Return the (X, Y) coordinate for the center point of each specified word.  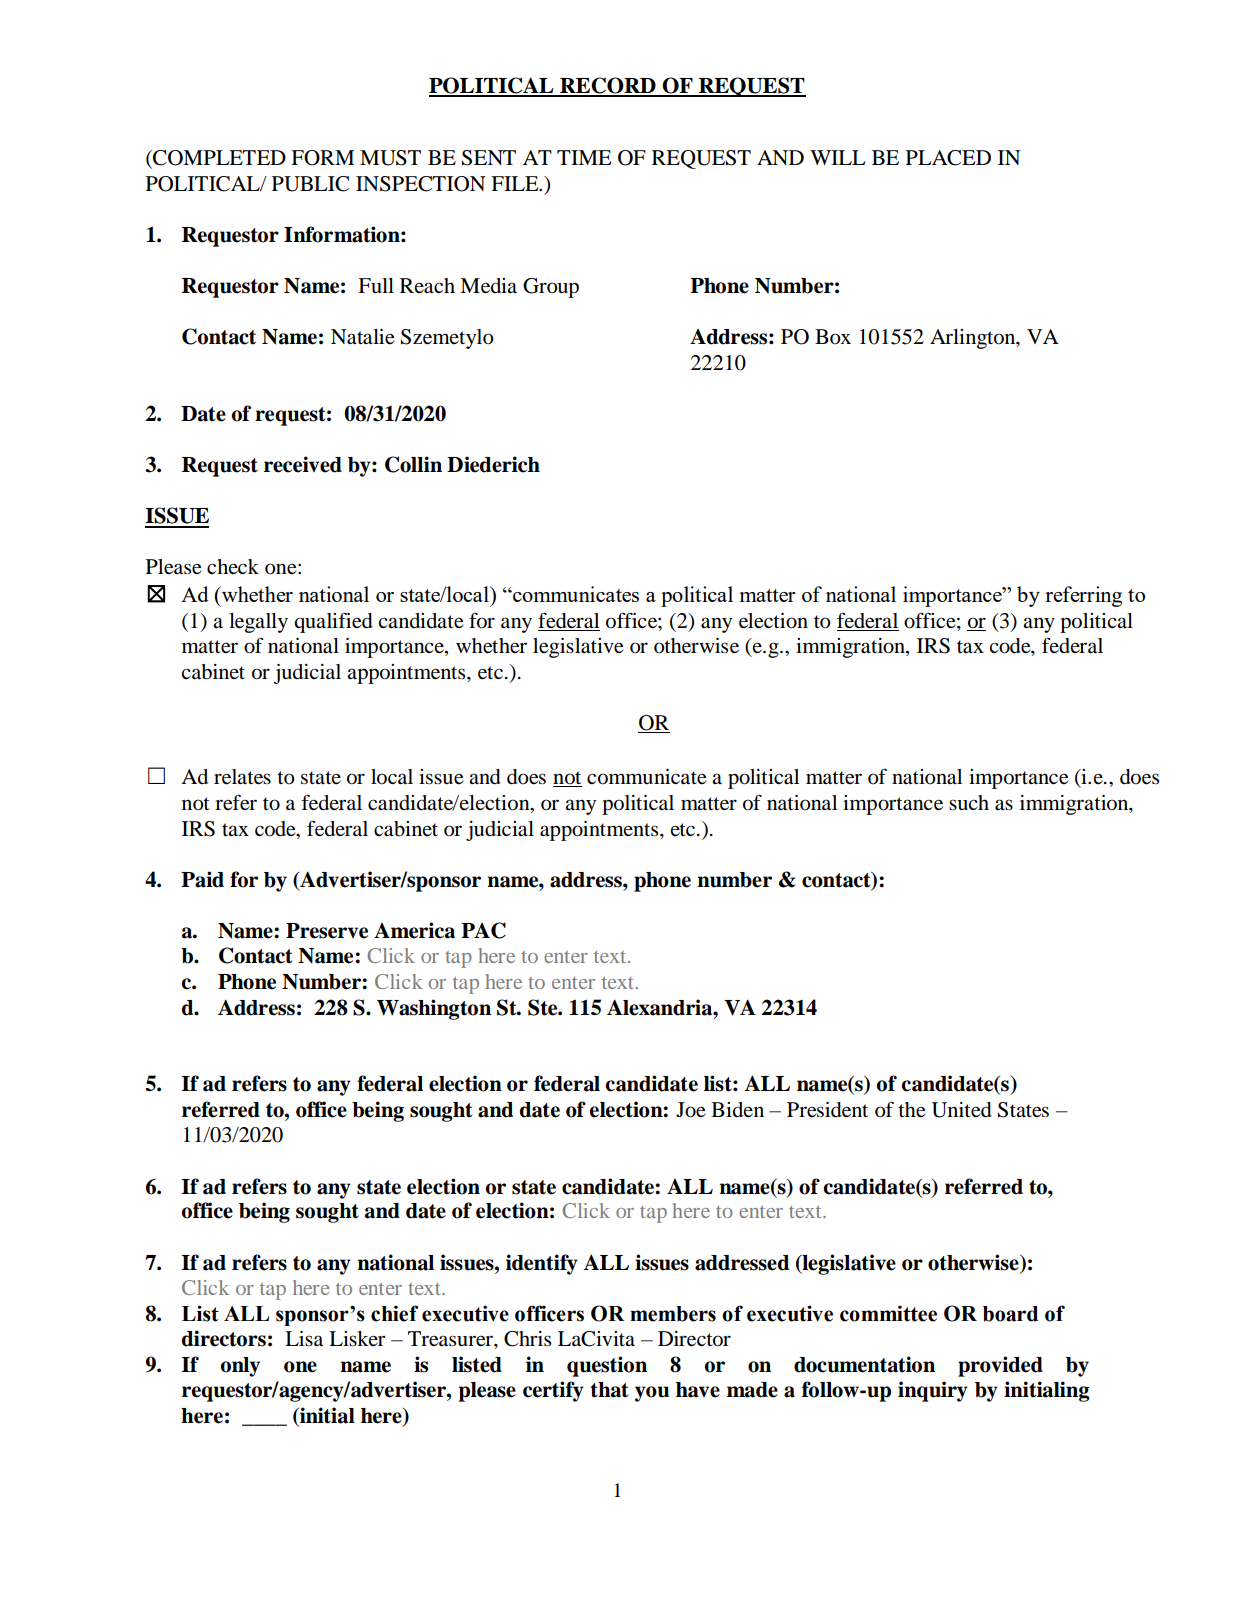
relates (242, 777)
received (303, 464)
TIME (584, 157)
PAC (483, 930)
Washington (434, 1009)
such (969, 803)
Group (551, 288)
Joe (691, 1110)
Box (833, 337)
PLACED (948, 158)
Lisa (304, 1338)
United (962, 1110)
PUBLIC (310, 184)
